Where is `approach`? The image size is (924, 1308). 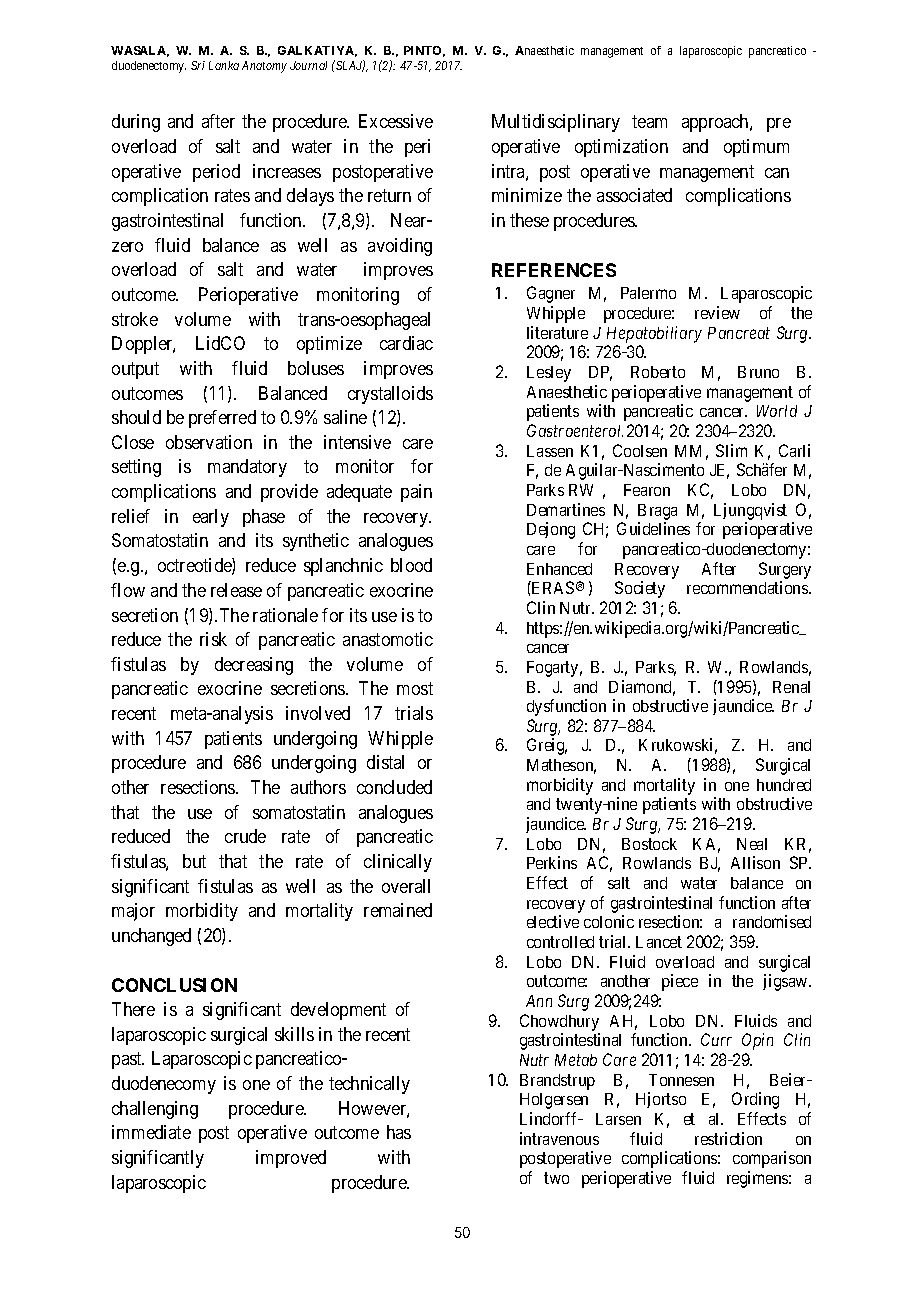
approach is located at coordinates (716, 123).
